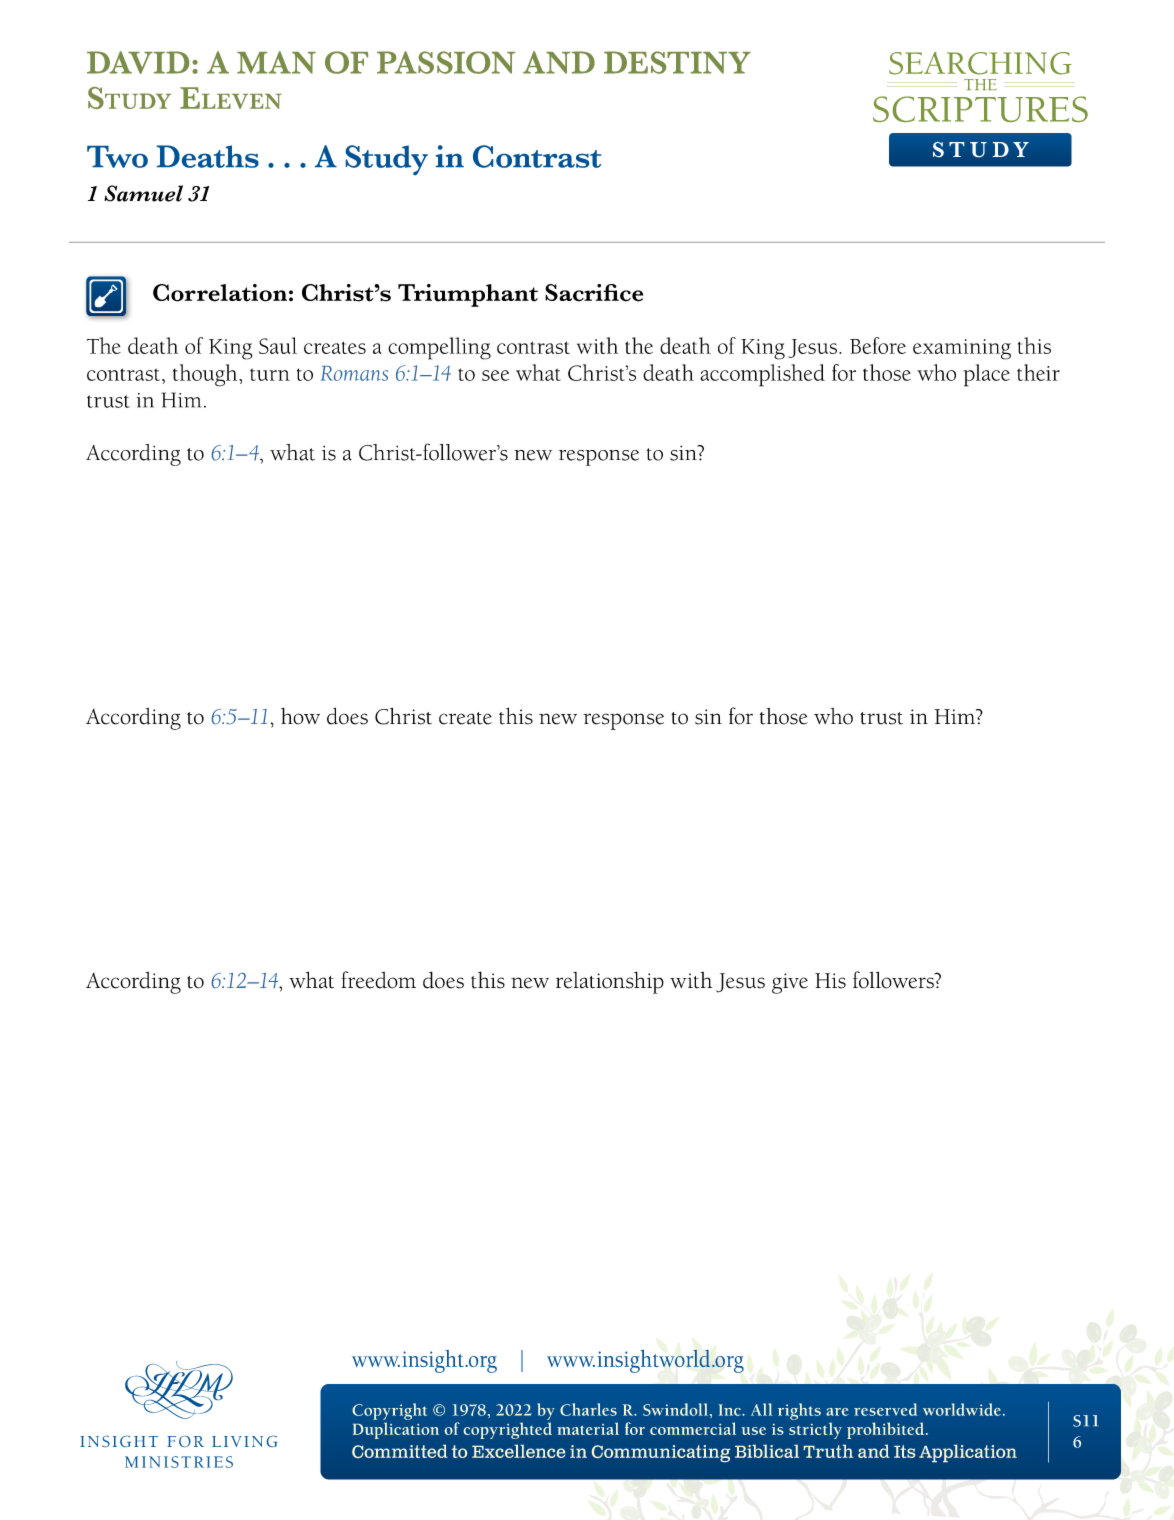 This screenshot has height=1520, width=1174. I want to click on Before, so click(878, 345).
